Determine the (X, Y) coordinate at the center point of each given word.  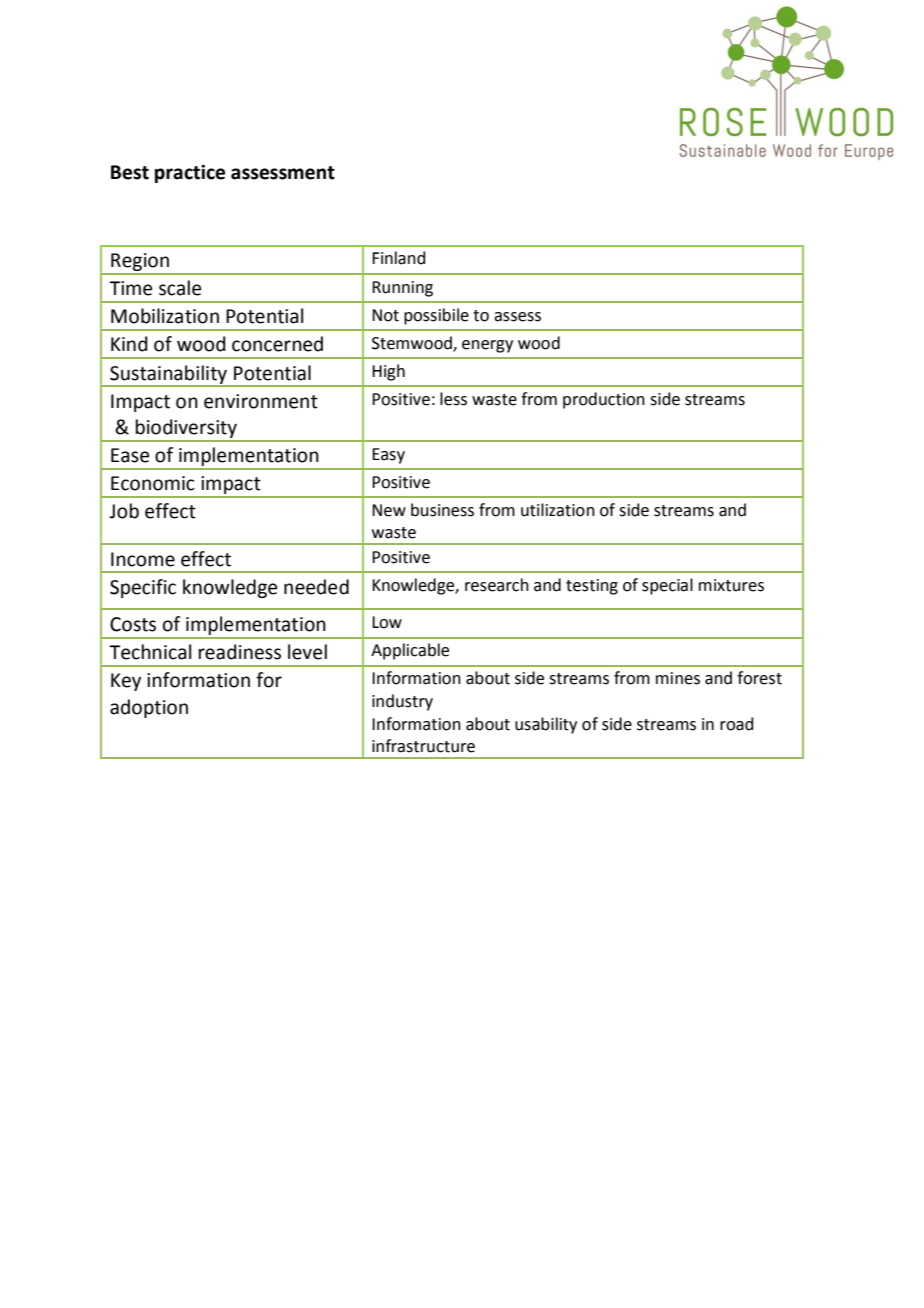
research (497, 585)
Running (402, 289)
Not (385, 315)
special (667, 586)
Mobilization (165, 316)
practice (190, 174)
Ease (130, 455)
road (737, 724)
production (604, 400)
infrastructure (423, 746)
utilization (558, 510)
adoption (149, 708)
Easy (388, 456)
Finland (399, 258)
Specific (143, 588)
